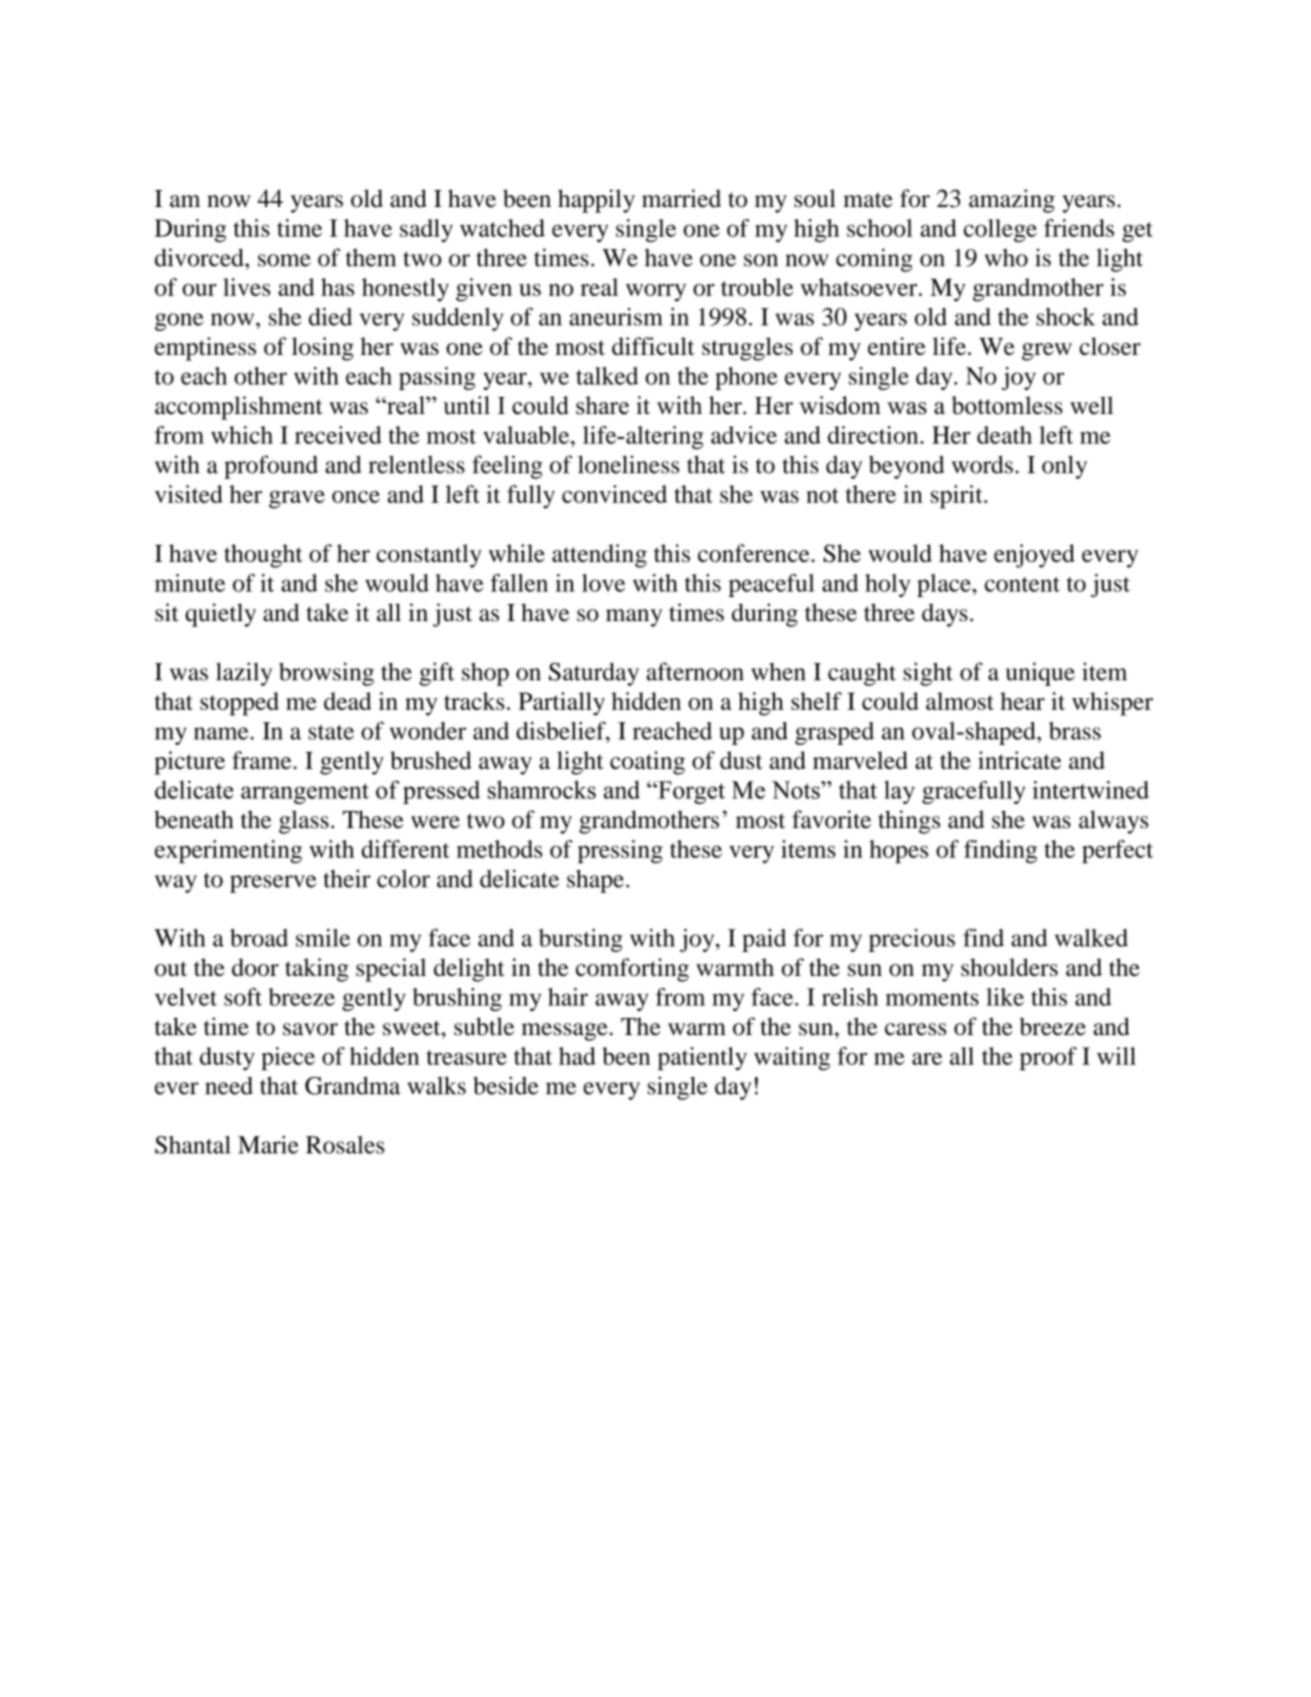 Image resolution: width=1311 pixels, height=1697 pixels. Describe the element at coordinates (268, 1145) in the document. I see `Marie` at that location.
